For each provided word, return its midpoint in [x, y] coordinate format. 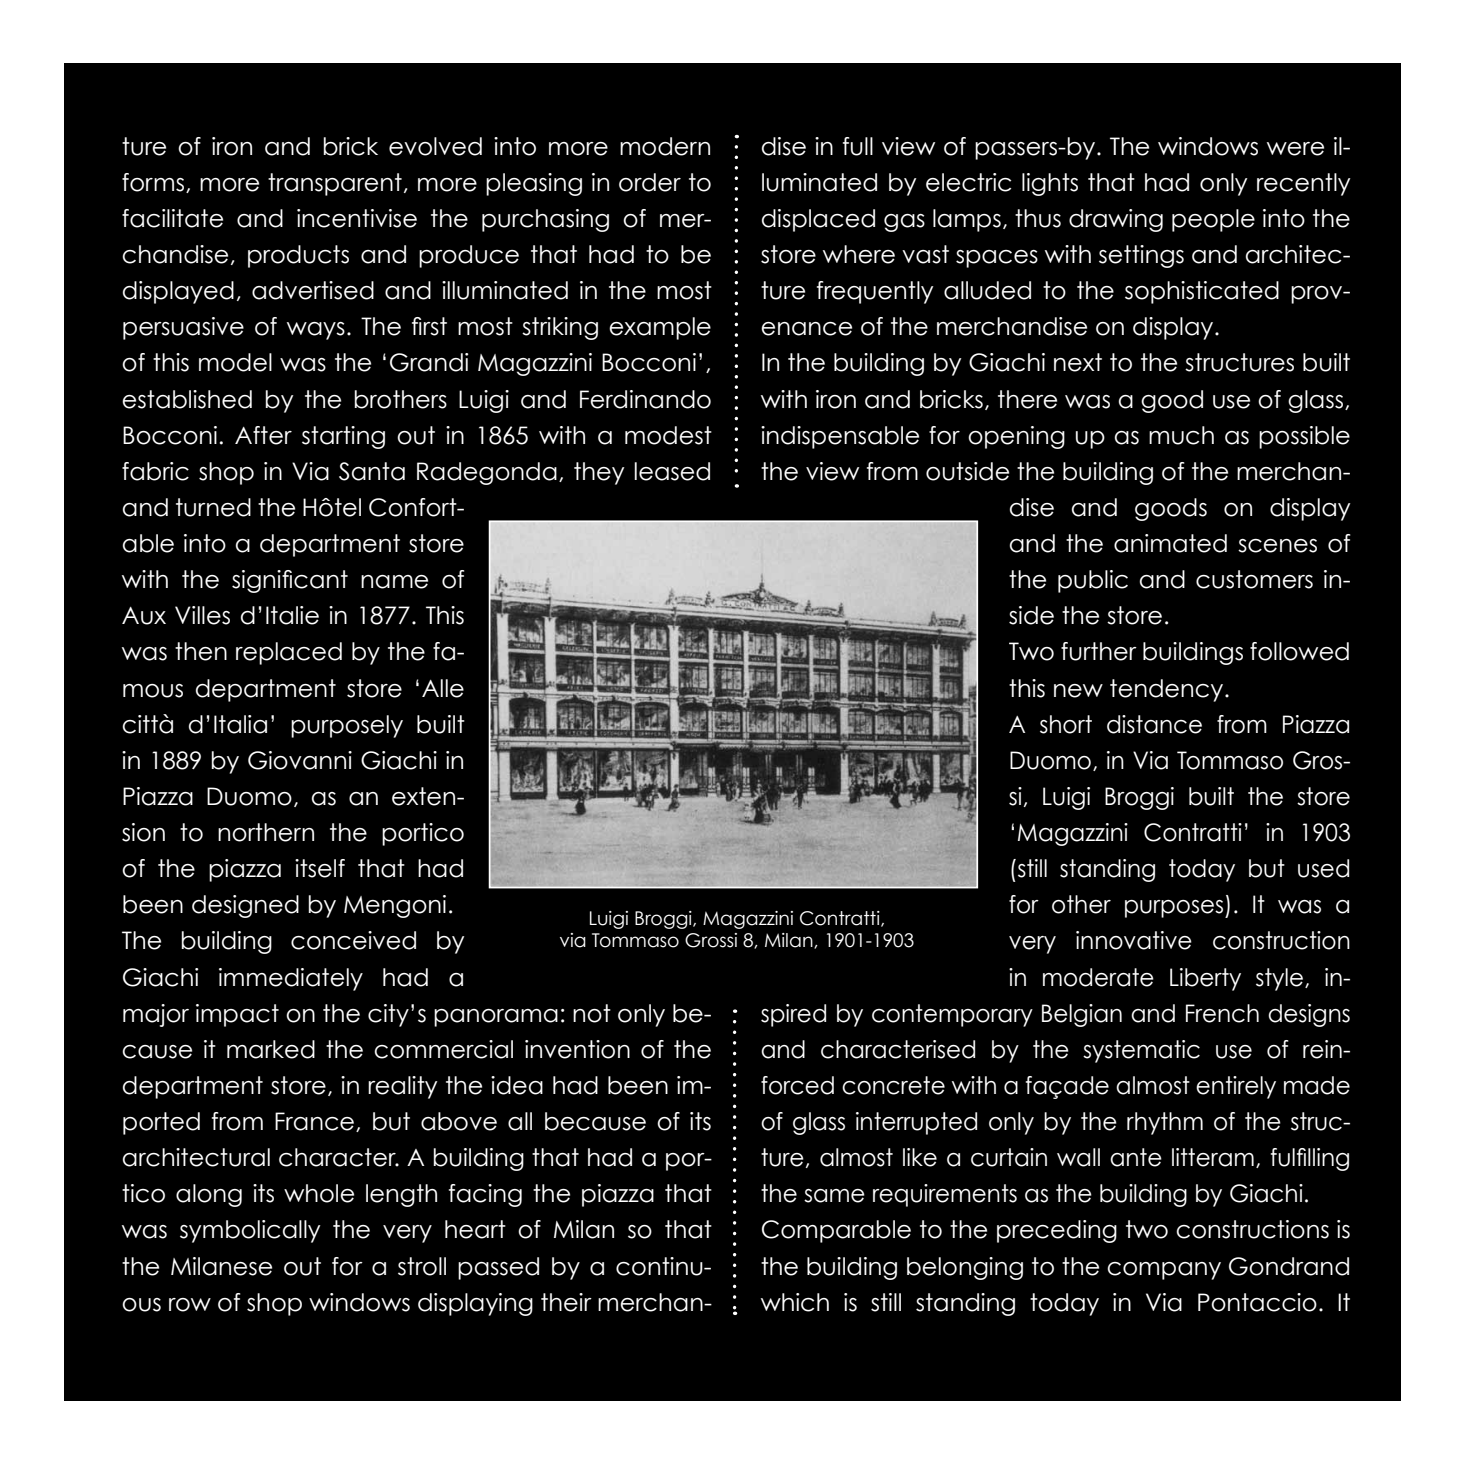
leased [672, 471]
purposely [347, 726]
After [263, 435]
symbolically [250, 1231]
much [1181, 435]
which [795, 1302]
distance [1154, 724]
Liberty [1205, 979]
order [650, 182]
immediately [291, 979]
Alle [443, 688]
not [592, 1013]
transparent [335, 184]
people [1213, 220]
